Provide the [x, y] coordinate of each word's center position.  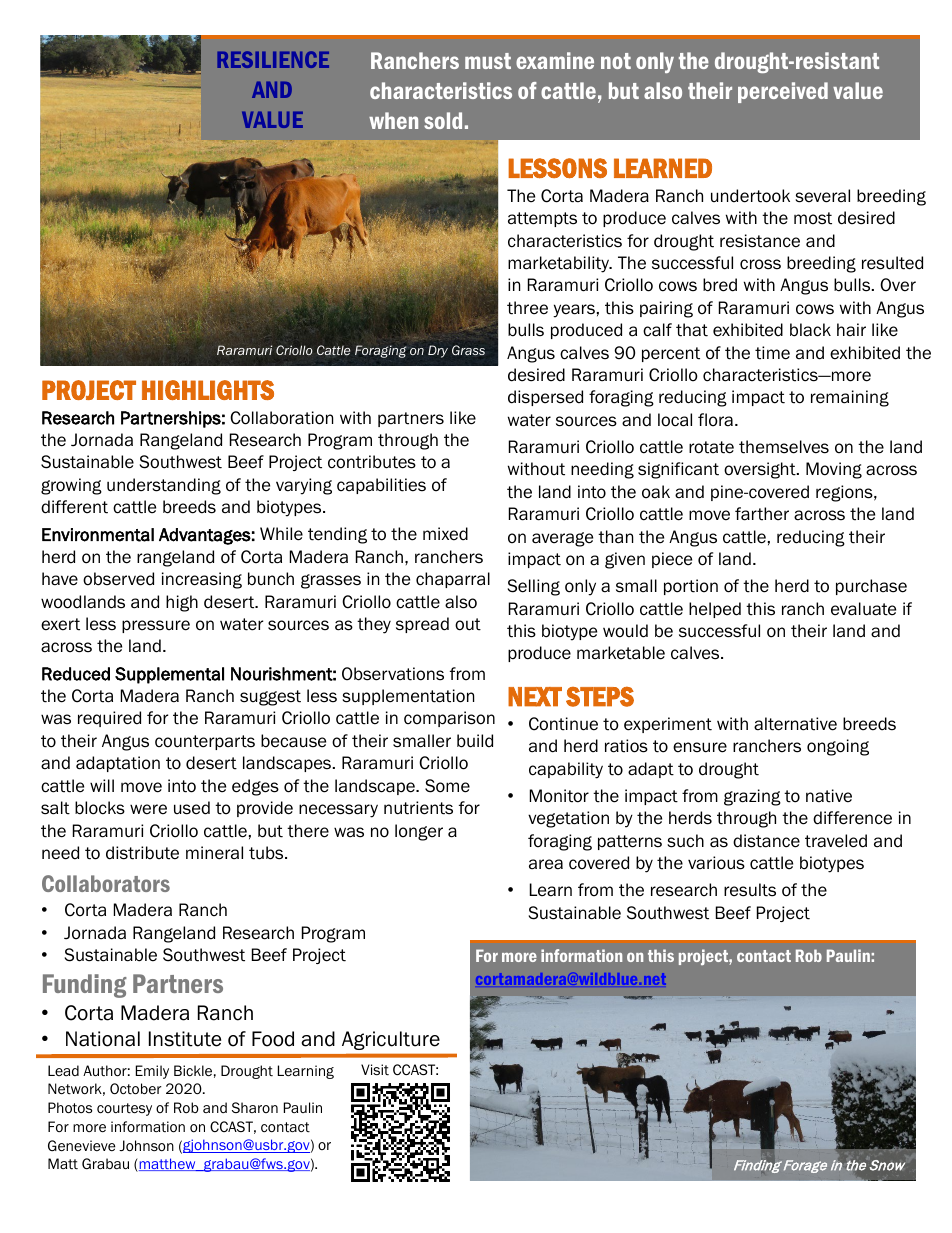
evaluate [863, 609]
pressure [156, 626]
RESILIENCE [273, 59]
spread [422, 625]
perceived [783, 92]
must [488, 61]
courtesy [124, 1109]
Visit [375, 1069]
